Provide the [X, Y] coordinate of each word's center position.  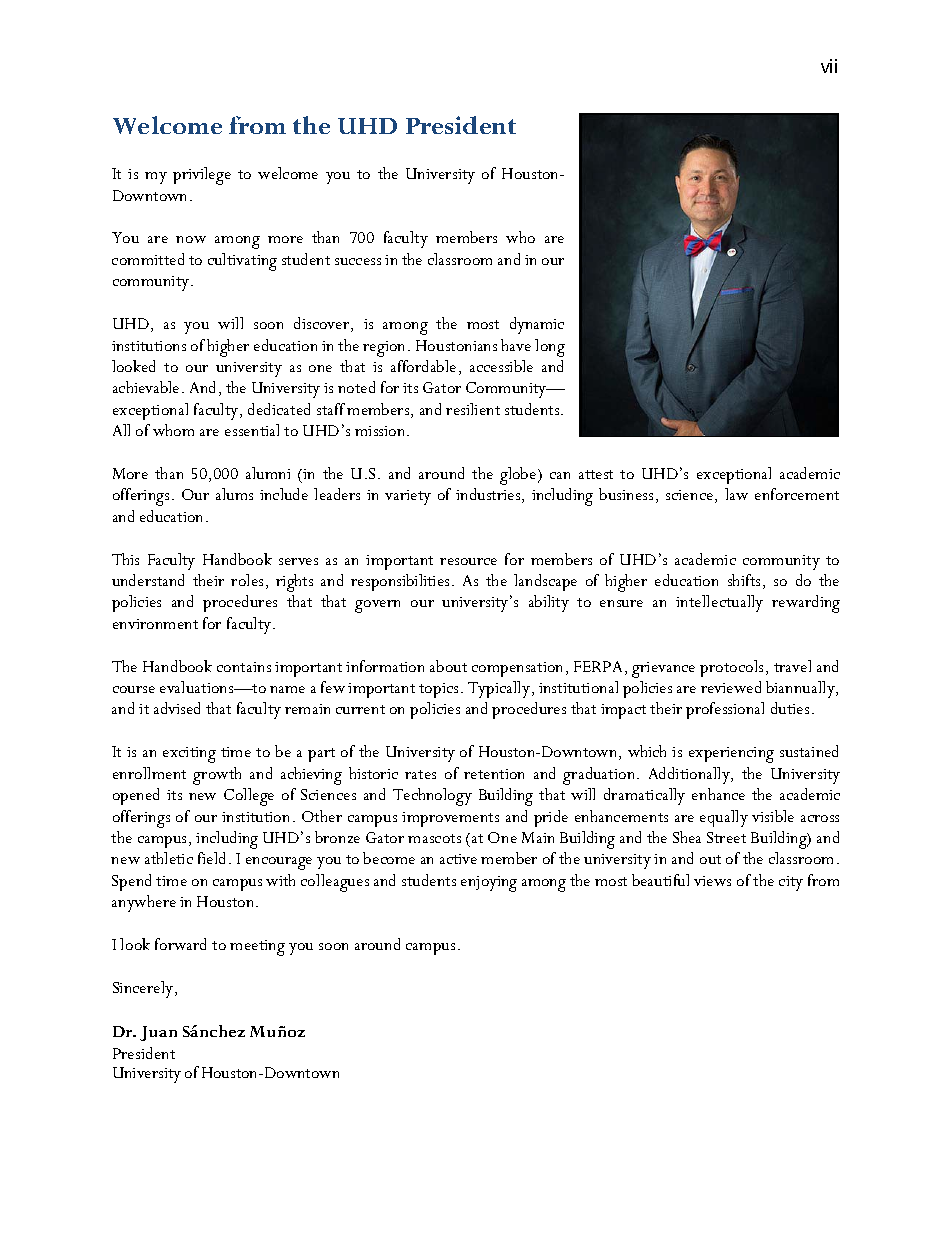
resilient [473, 409]
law [736, 494]
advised [177, 708]
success [358, 261]
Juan [158, 1033]
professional [725, 710]
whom [173, 430]
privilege [202, 176]
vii [829, 66]
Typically [499, 689]
